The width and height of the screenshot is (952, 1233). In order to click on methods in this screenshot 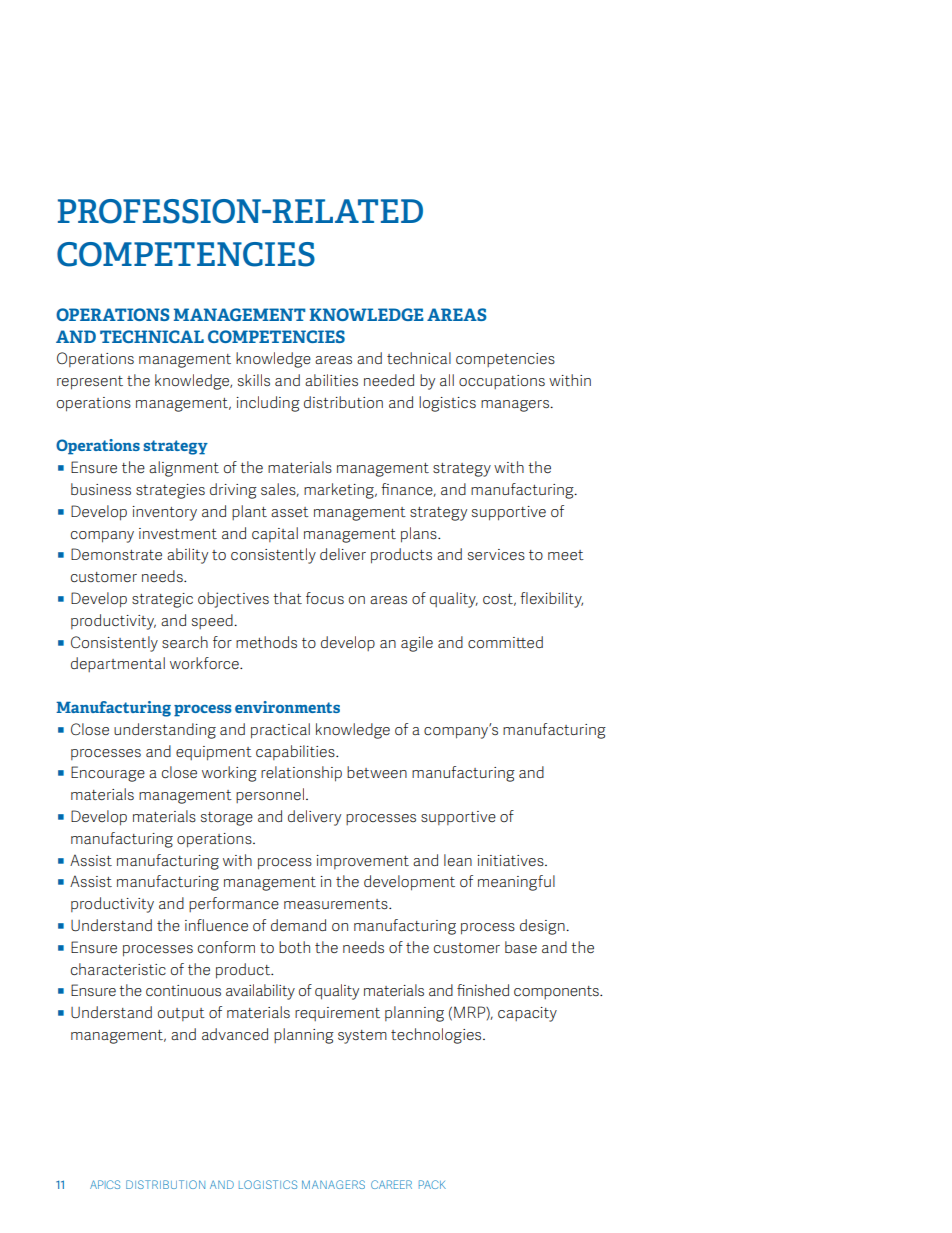, I will do `click(266, 642)`.
